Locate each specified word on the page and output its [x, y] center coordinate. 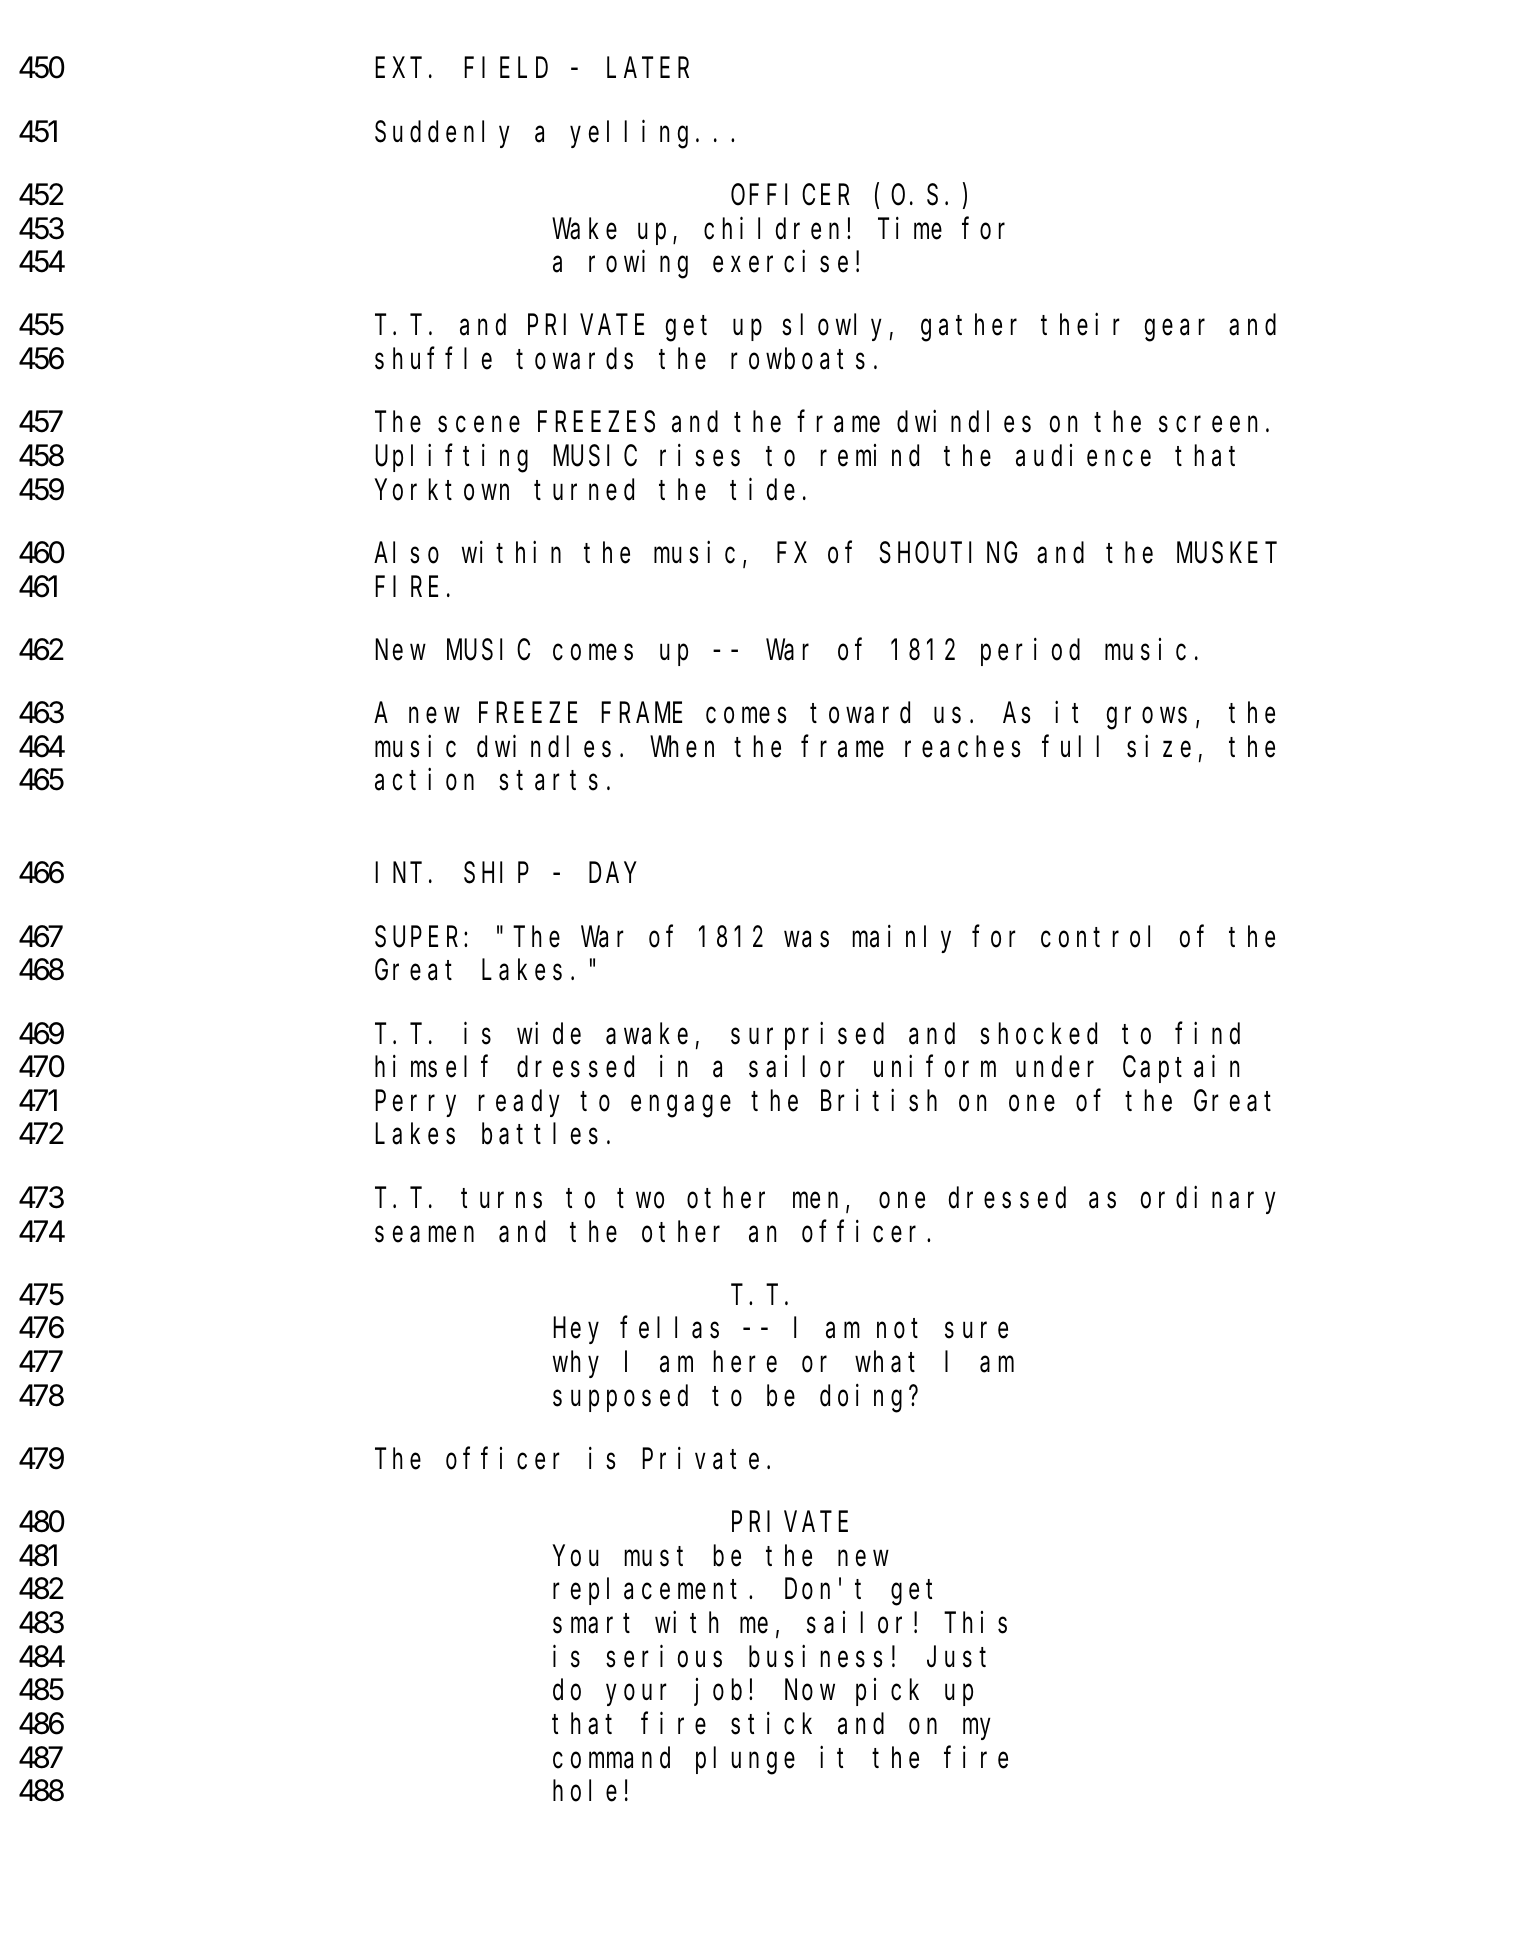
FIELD [506, 69]
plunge [745, 1761]
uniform [935, 1067]
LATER [648, 69]
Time [910, 228]
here [745, 1362]
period [1030, 652]
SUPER [420, 938]
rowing [638, 265]
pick [887, 1692]
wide [549, 1033]
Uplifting [451, 459]
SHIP [496, 874]
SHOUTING [948, 554]
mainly [902, 939]
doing [865, 1398]
